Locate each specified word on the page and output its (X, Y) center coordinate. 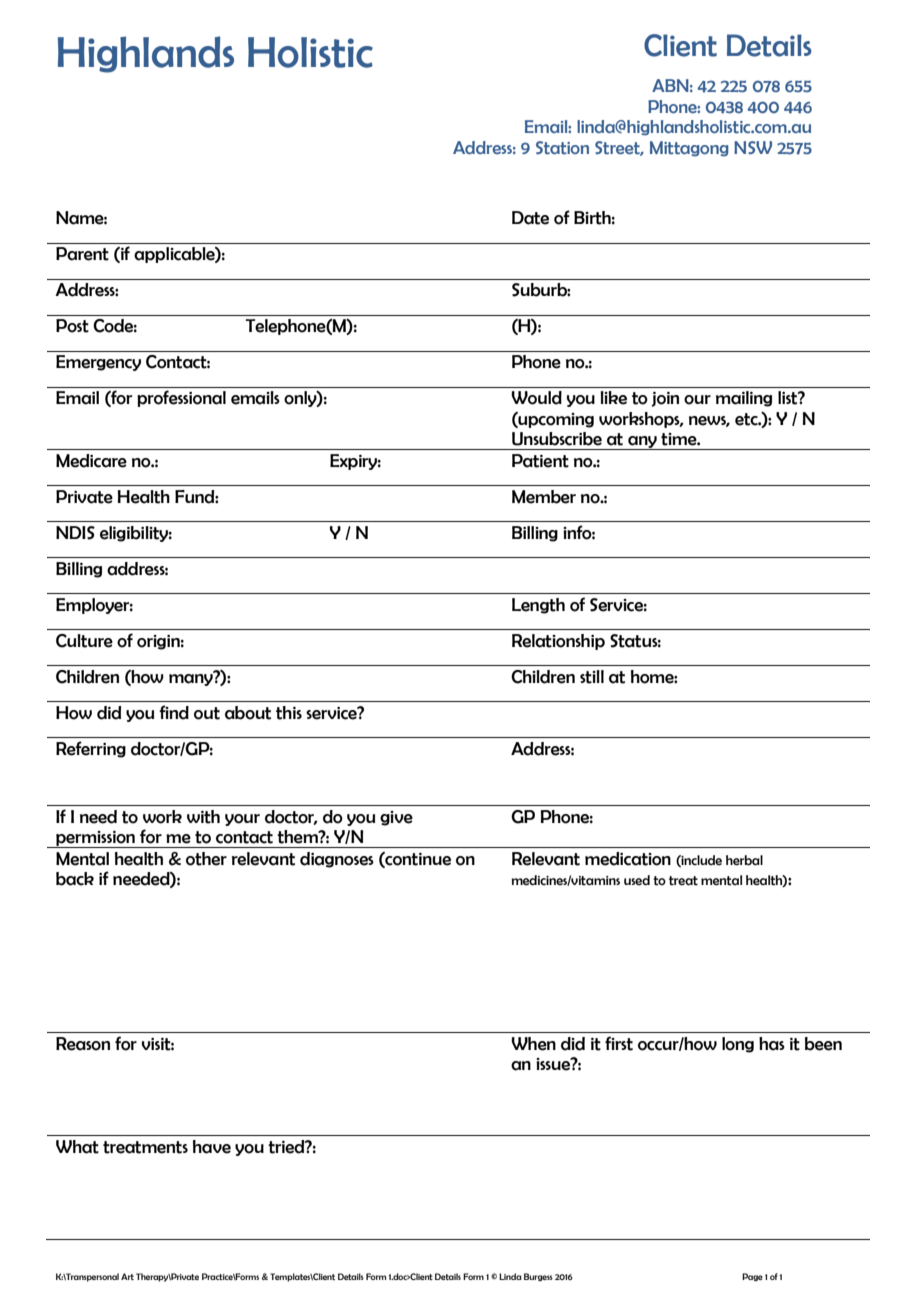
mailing (744, 399)
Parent (82, 254)
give (396, 818)
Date (530, 218)
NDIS (75, 533)
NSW (753, 147)
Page (752, 1277)
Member (544, 497)
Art (127, 1276)
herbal (744, 860)
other (206, 859)
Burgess (538, 1277)
